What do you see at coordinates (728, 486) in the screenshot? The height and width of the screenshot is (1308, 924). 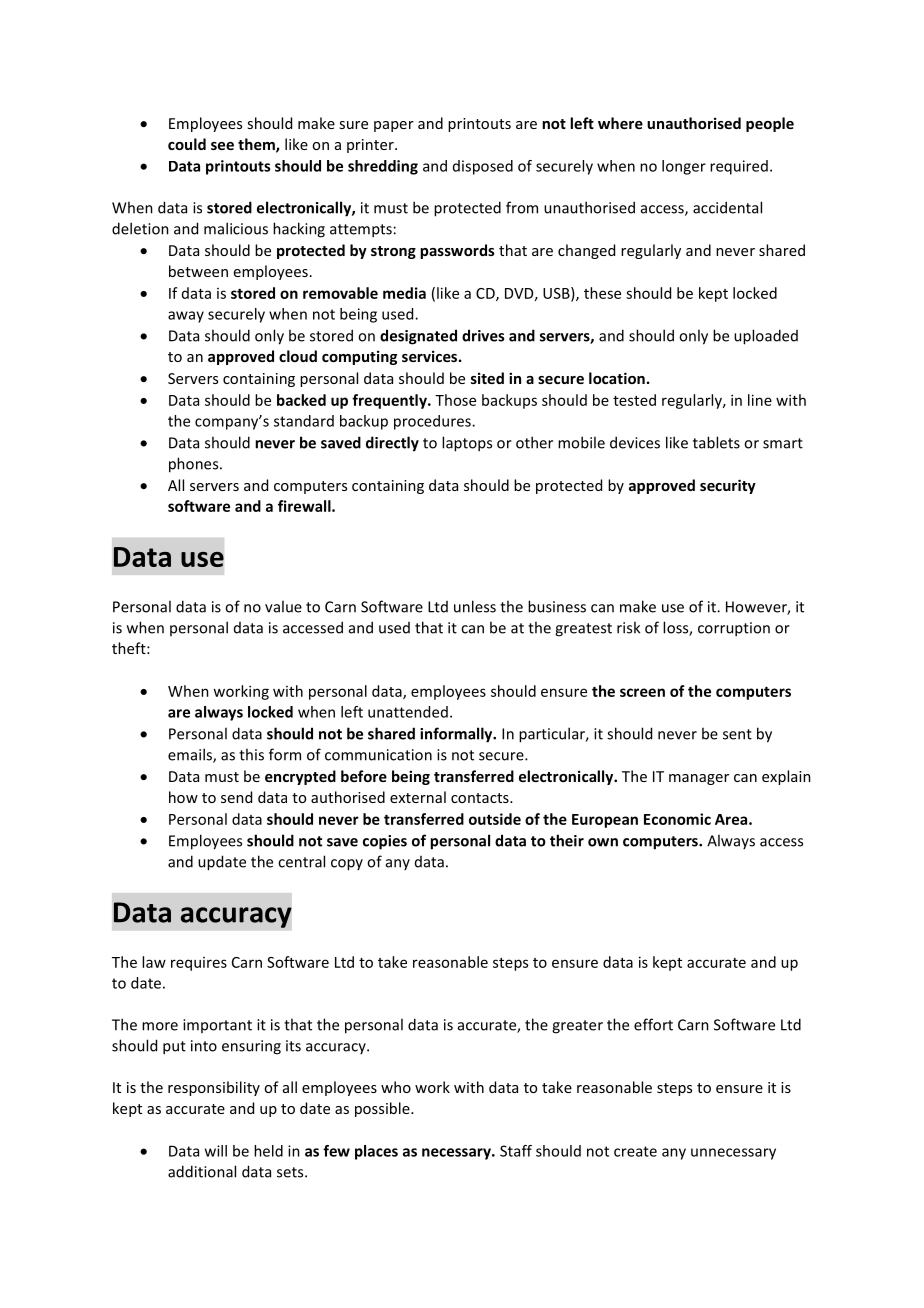 I see `security` at bounding box center [728, 486].
